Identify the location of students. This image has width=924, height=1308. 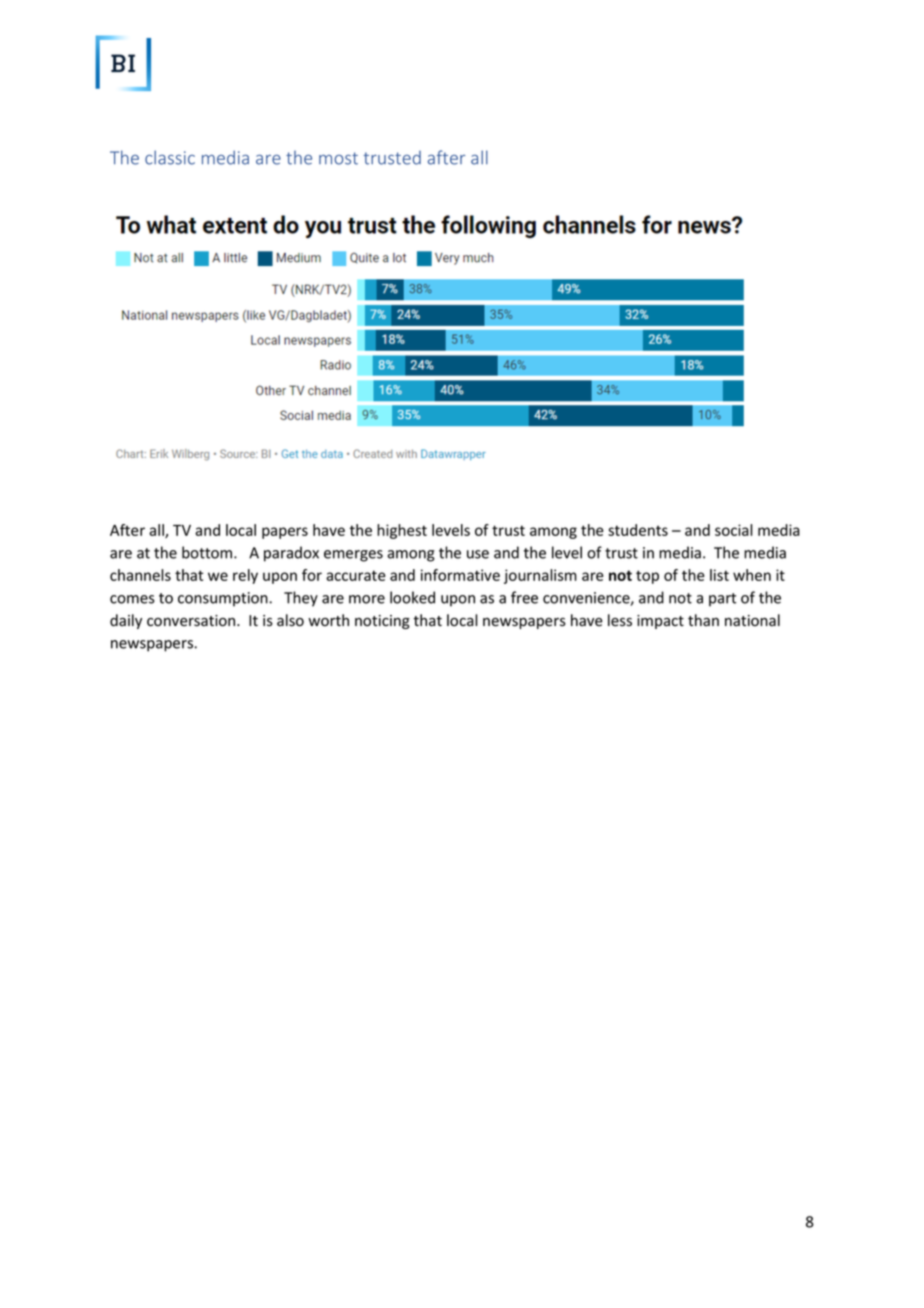
(638, 530).
